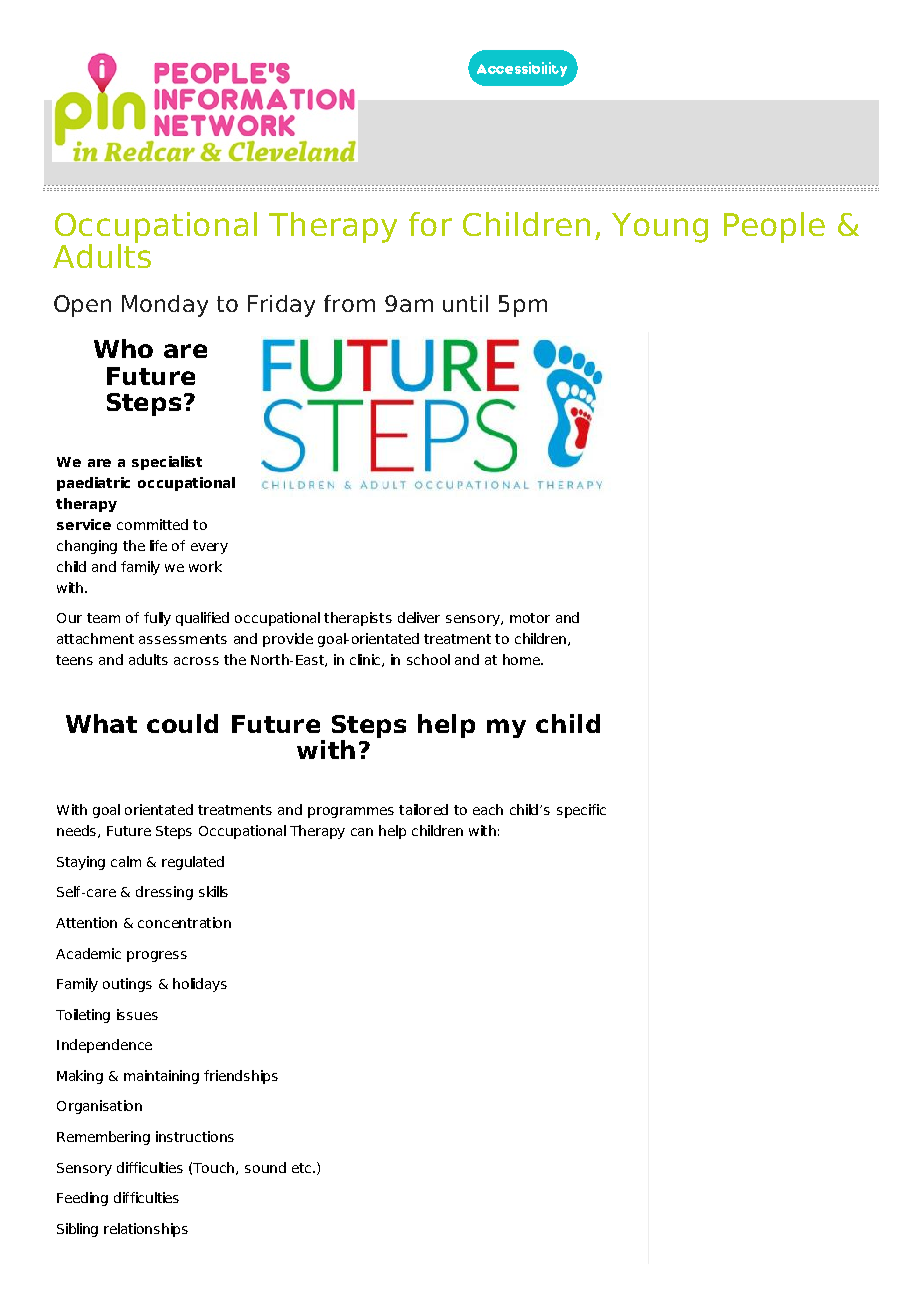 The width and height of the image is (924, 1308). What do you see at coordinates (146, 1230) in the image?
I see `relationships` at bounding box center [146, 1230].
